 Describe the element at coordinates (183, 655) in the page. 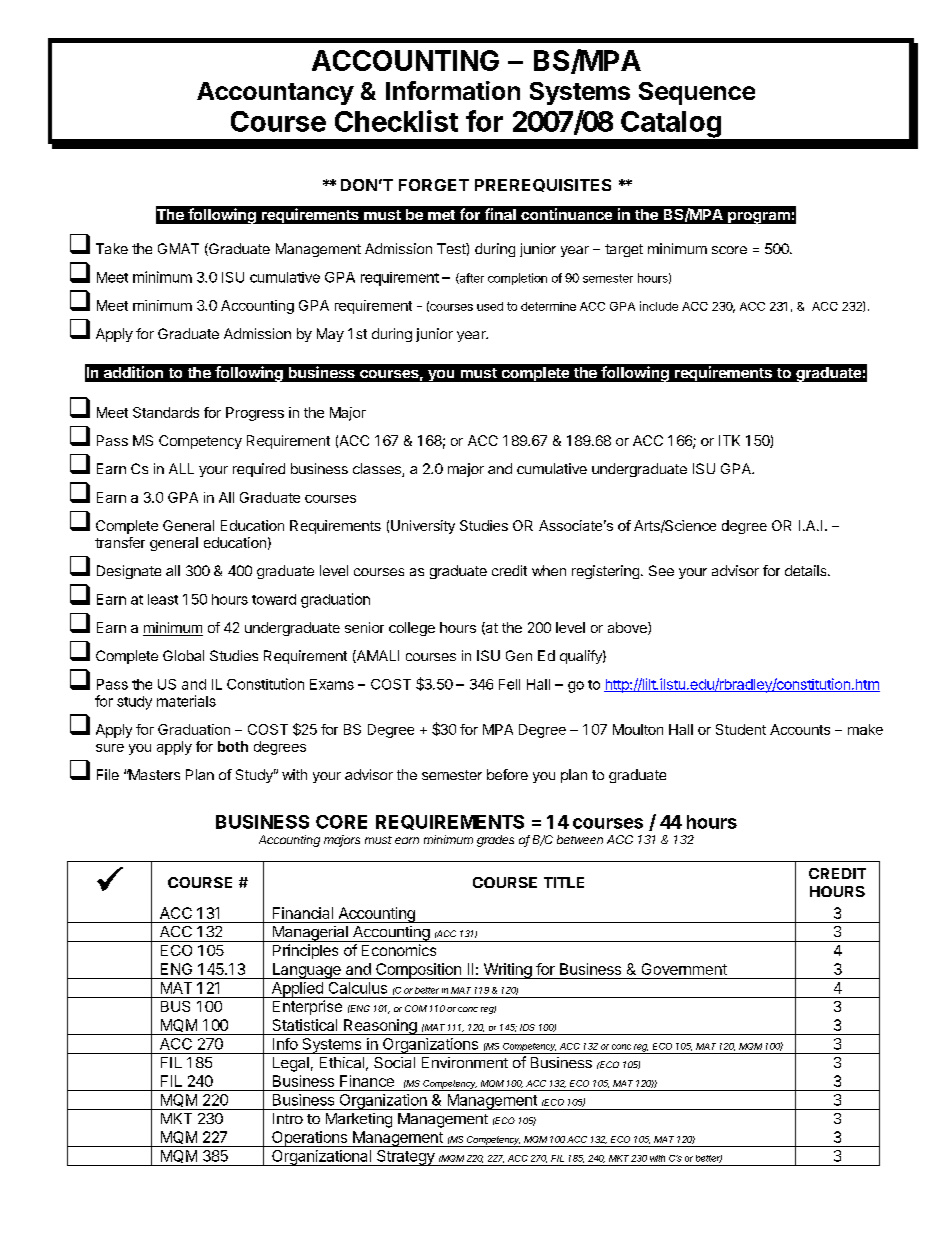

I see `Global` at that location.
